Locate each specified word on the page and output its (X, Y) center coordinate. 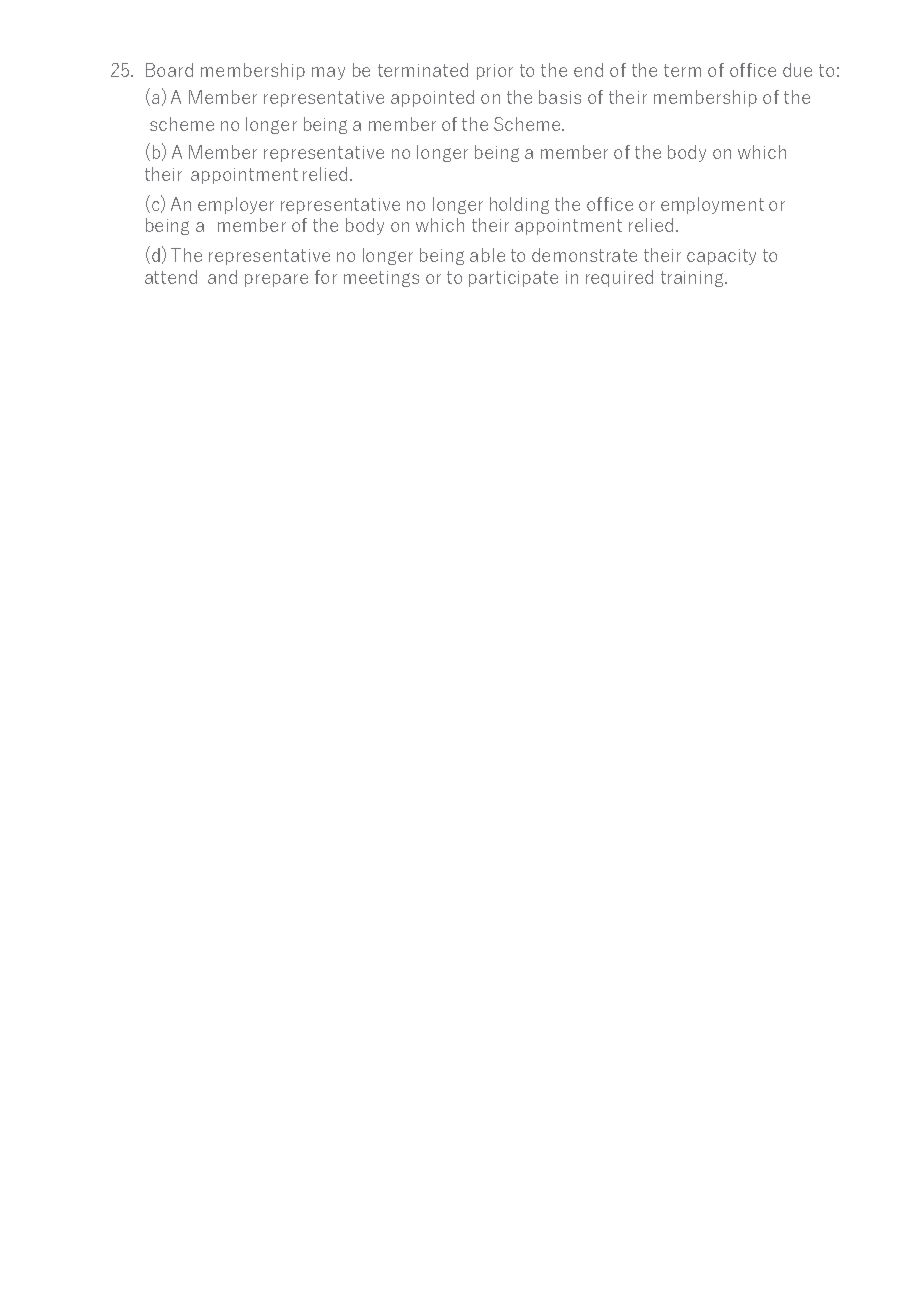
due (797, 70)
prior (495, 72)
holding (519, 205)
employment (712, 205)
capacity (721, 257)
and (222, 277)
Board (169, 70)
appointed (432, 98)
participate (513, 279)
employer (236, 205)
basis (560, 97)
